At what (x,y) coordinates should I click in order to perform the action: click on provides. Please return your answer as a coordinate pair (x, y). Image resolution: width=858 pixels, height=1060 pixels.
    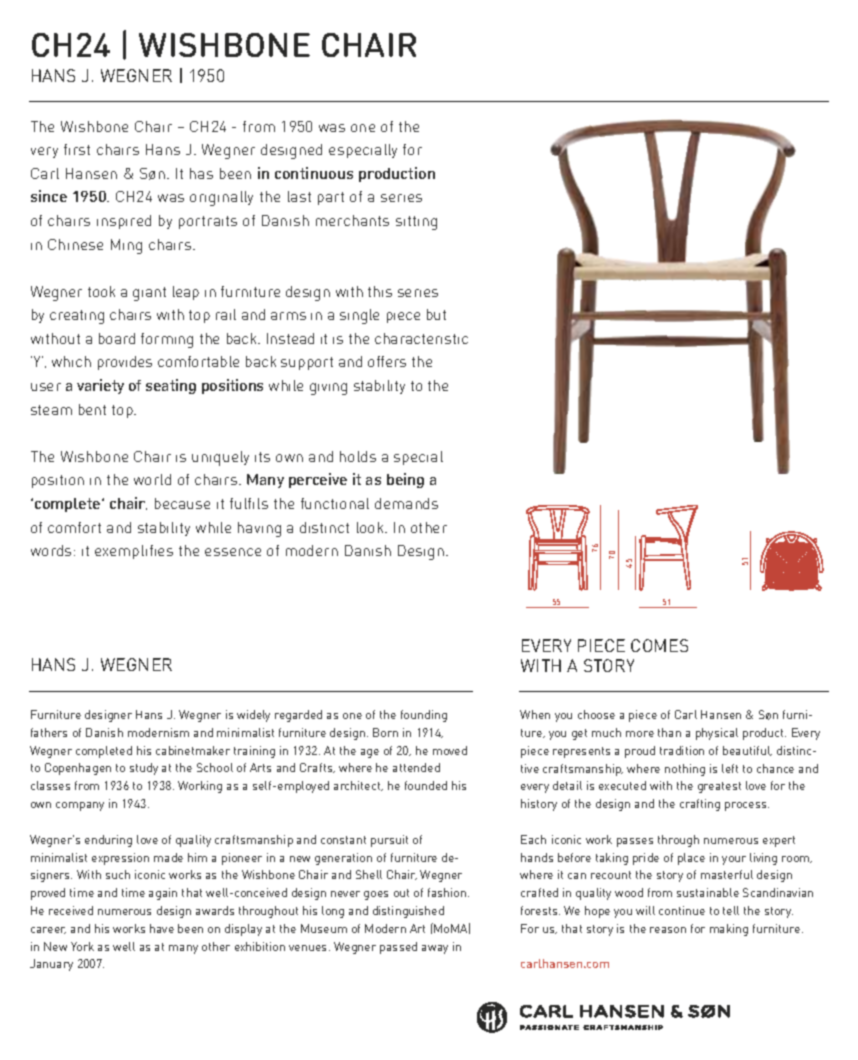
    Looking at the image, I should click on (125, 363).
